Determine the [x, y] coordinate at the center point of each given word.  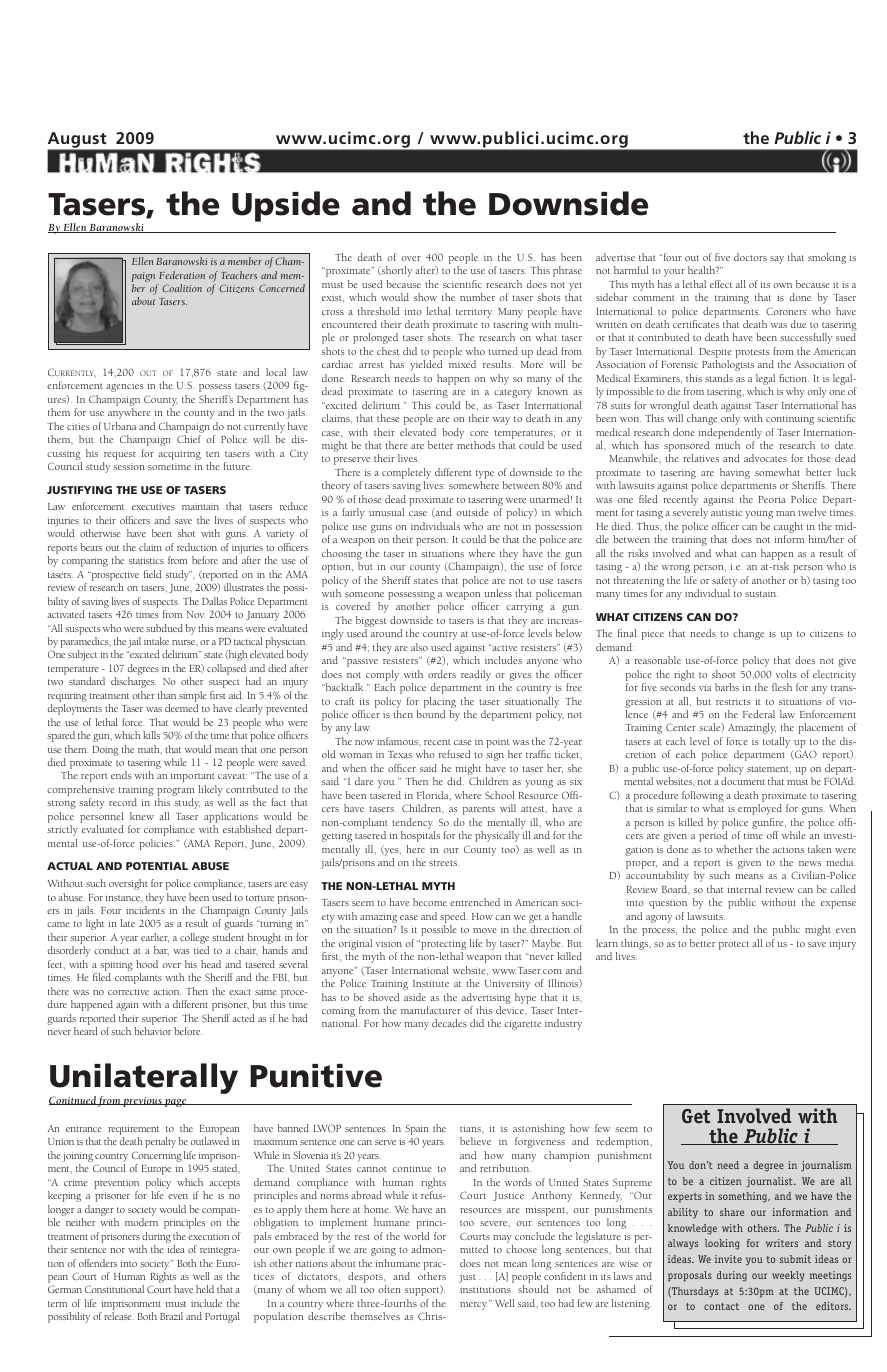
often [390, 1289]
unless [498, 593]
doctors [750, 257]
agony [659, 919]
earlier [155, 938]
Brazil [171, 1316]
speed [454, 919]
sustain [761, 593]
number [477, 297]
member [245, 261]
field [152, 574]
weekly [788, 1276]
